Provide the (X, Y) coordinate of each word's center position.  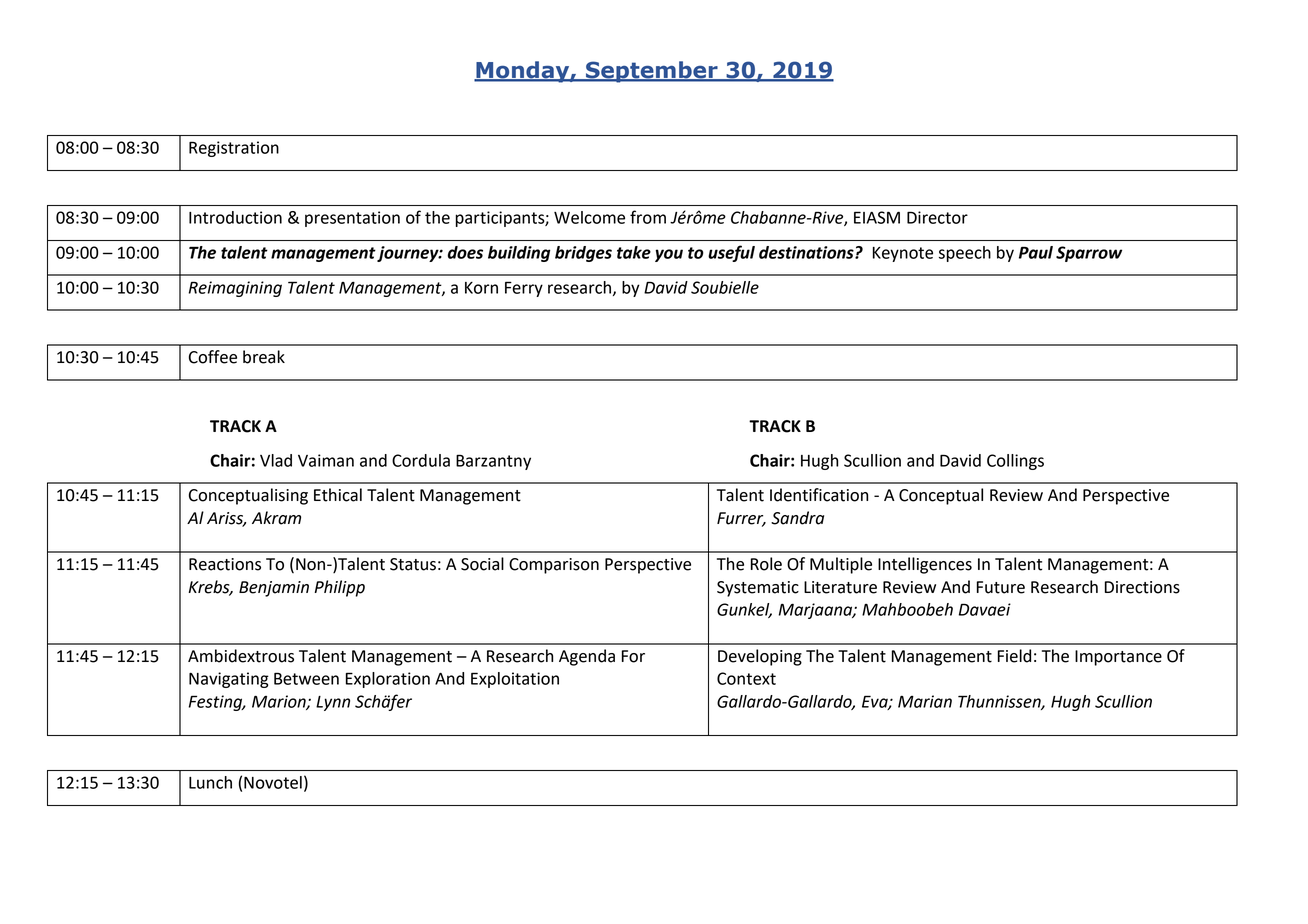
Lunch (210, 782)
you (669, 255)
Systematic (758, 589)
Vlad (276, 460)
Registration (234, 149)
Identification (819, 495)
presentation (352, 219)
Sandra (797, 518)
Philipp (339, 588)
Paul (1036, 252)
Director (937, 217)
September (652, 72)
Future (1001, 587)
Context (746, 678)
